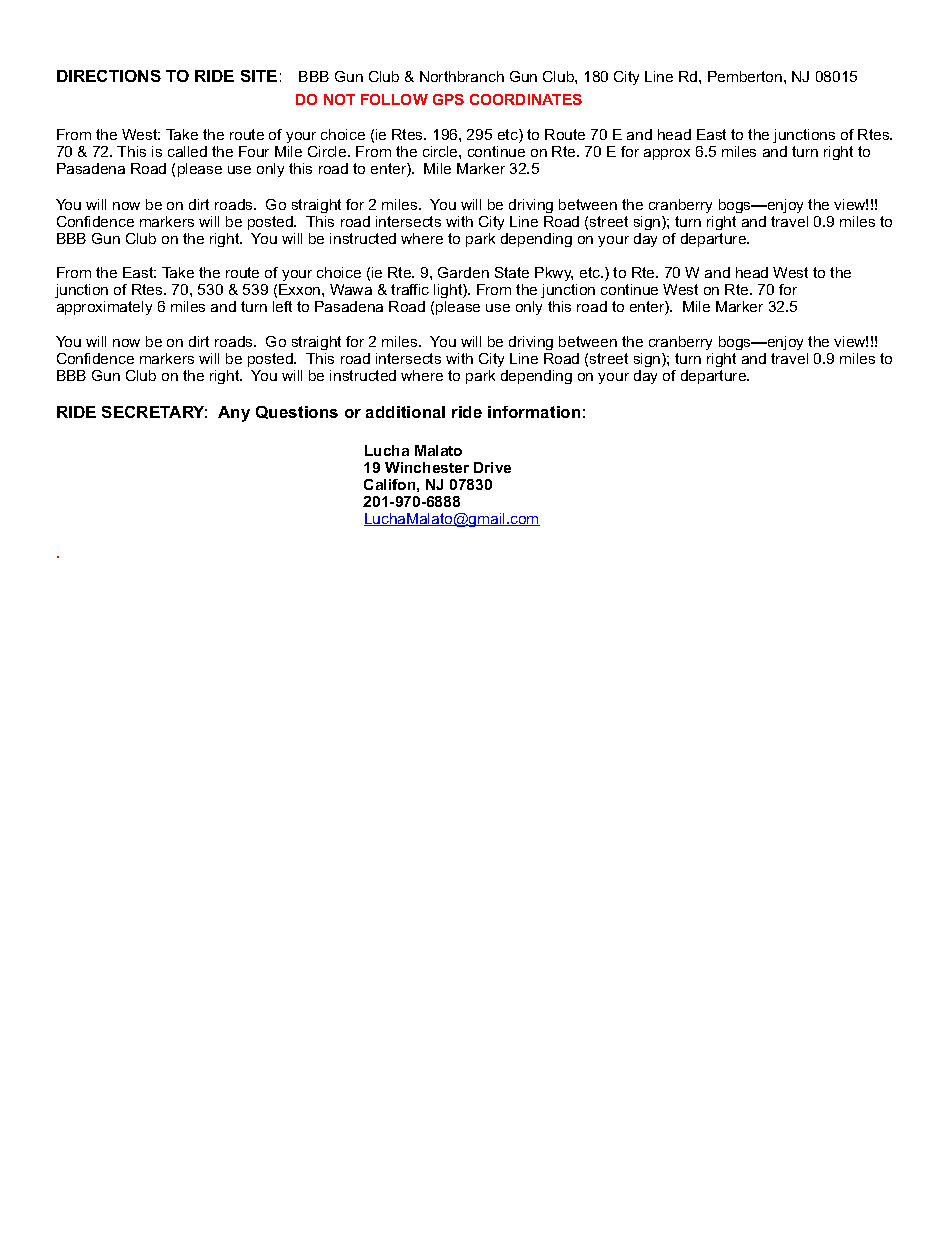 The image size is (952, 1233). What do you see at coordinates (746, 76) in the screenshot?
I see `Pemberton` at bounding box center [746, 76].
